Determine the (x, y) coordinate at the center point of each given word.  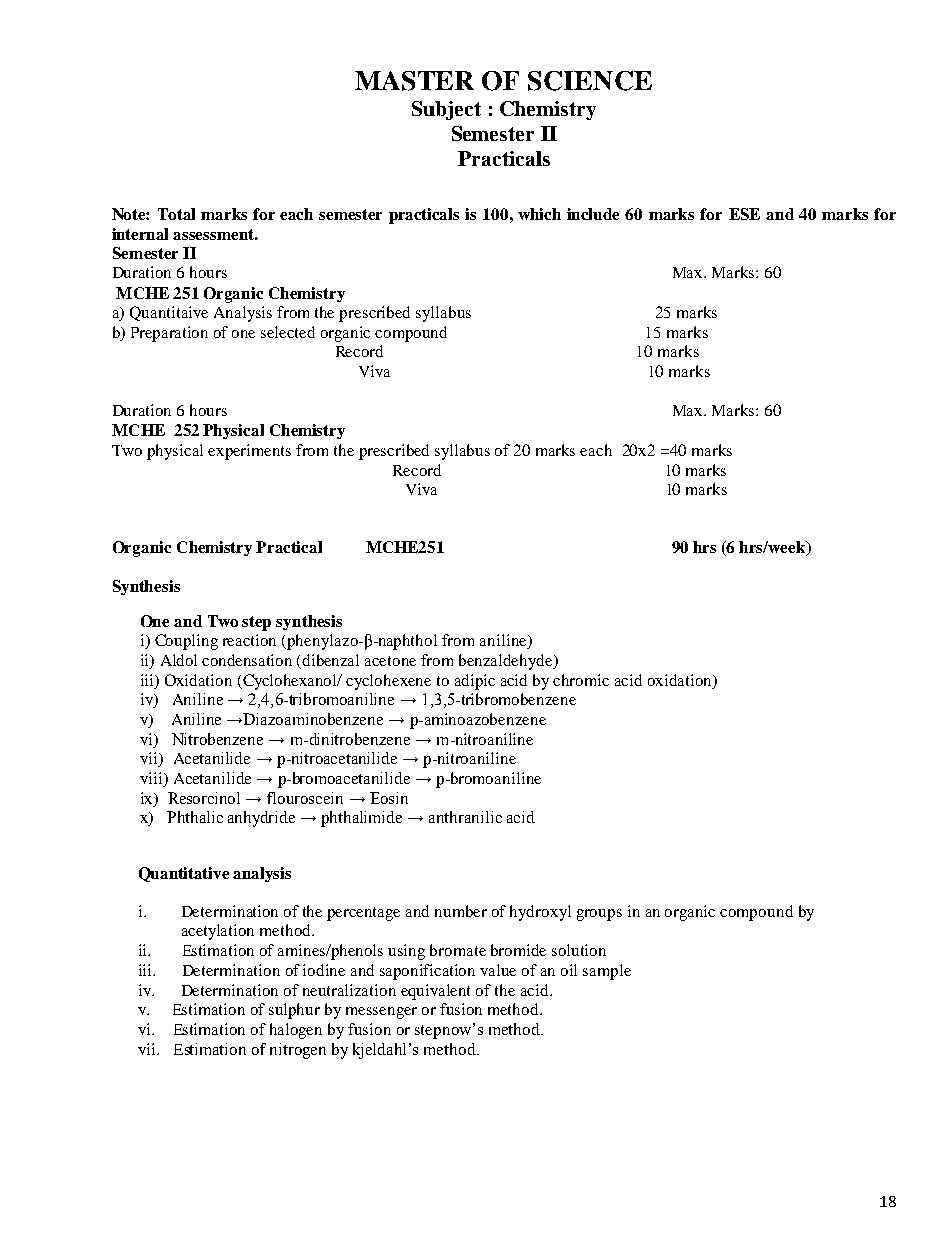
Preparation (169, 334)
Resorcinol (204, 798)
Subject (446, 110)
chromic (581, 680)
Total (176, 214)
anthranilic (465, 817)
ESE (744, 214)
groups (599, 915)
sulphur (294, 1011)
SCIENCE (590, 81)
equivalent (435, 992)
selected (288, 332)
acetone (390, 661)
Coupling (186, 642)
